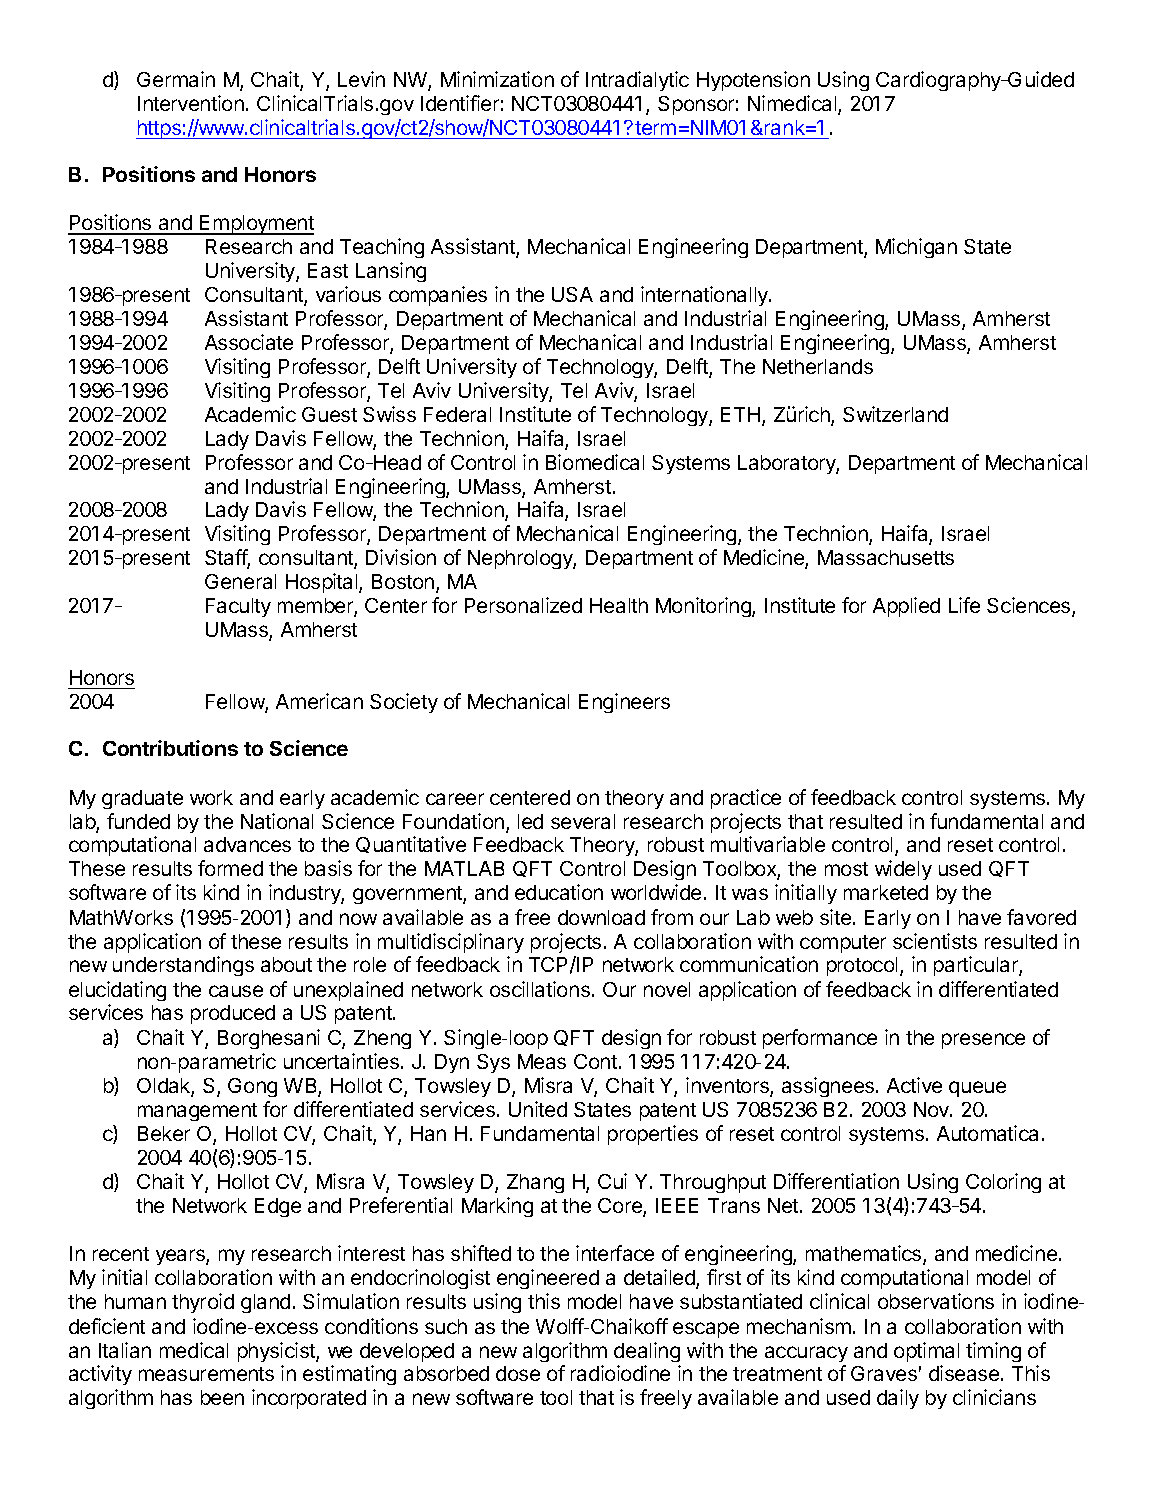 The width and height of the page is (1157, 1498). What do you see at coordinates (222, 1397) in the page?
I see `been` at bounding box center [222, 1397].
